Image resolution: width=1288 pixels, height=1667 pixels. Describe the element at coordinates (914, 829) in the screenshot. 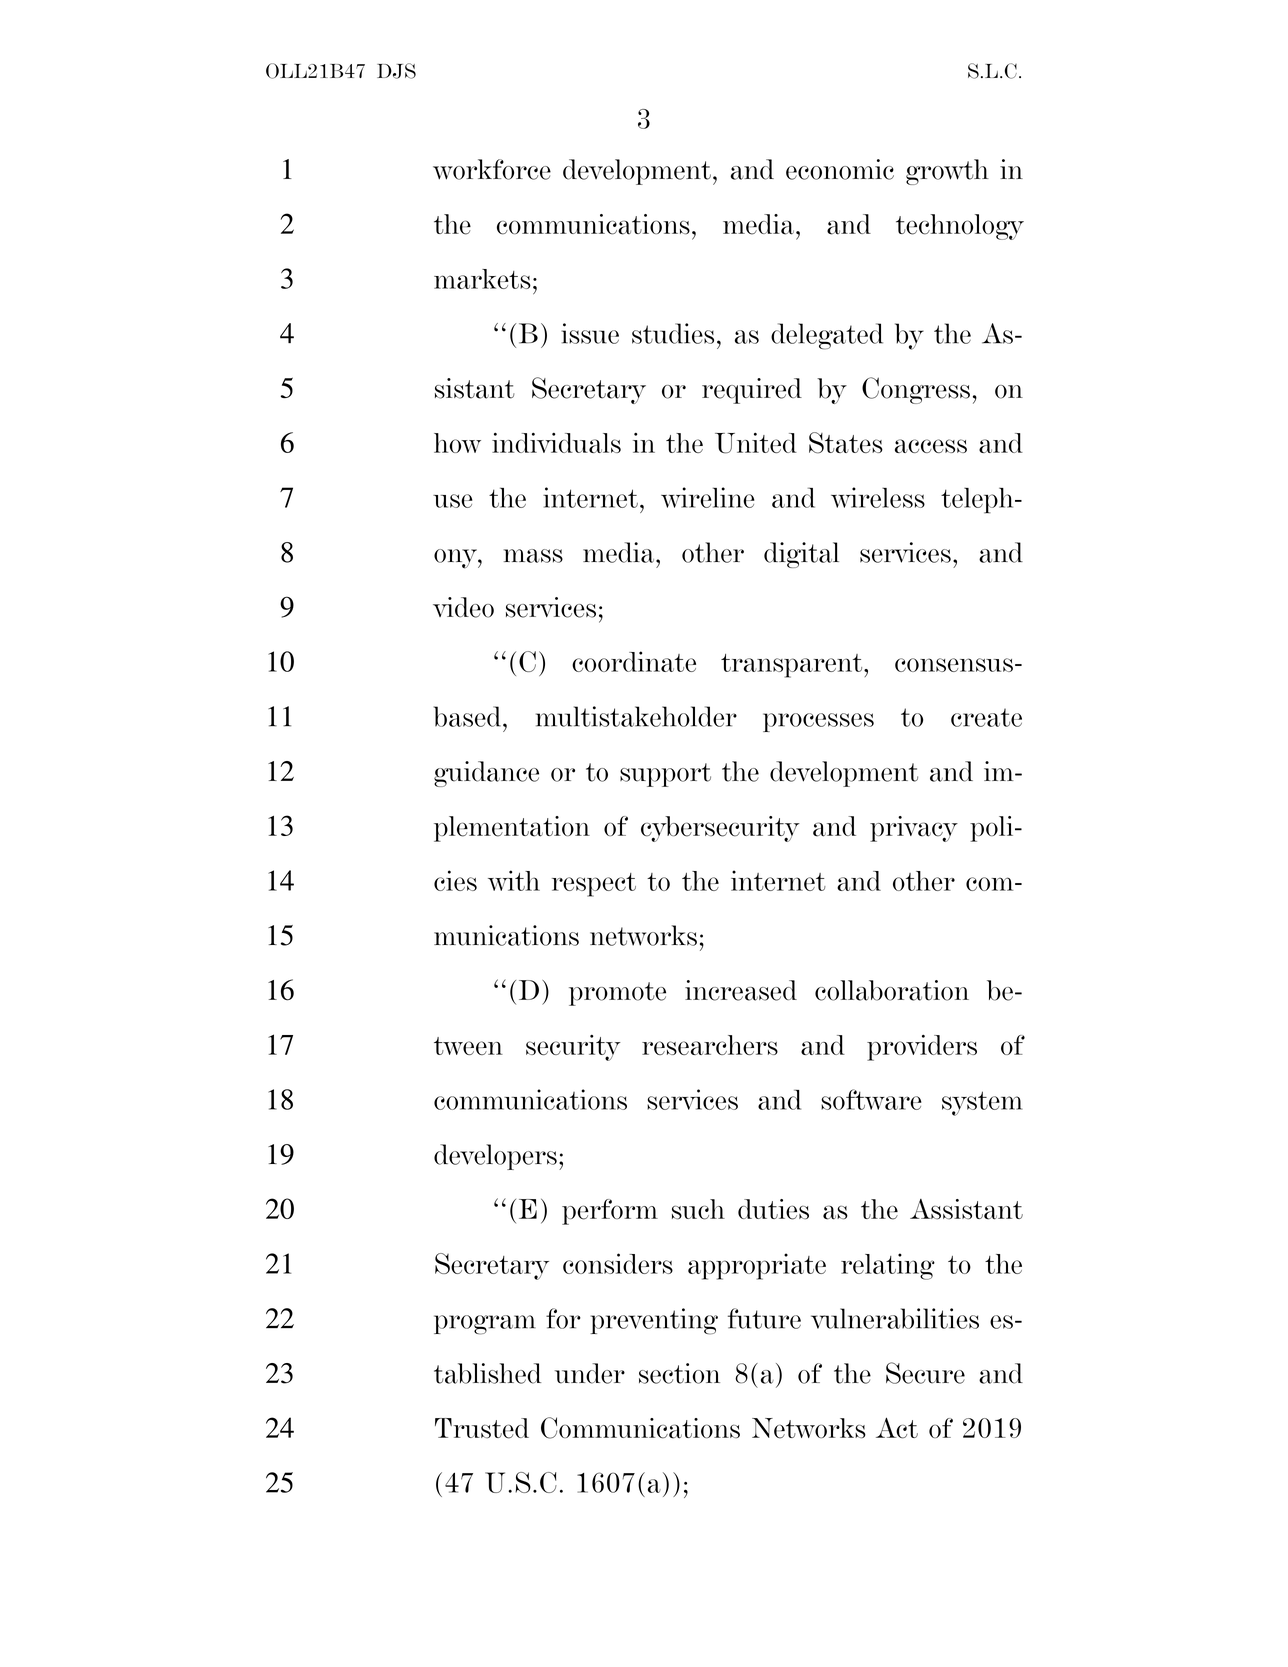

I see `privacy` at that location.
